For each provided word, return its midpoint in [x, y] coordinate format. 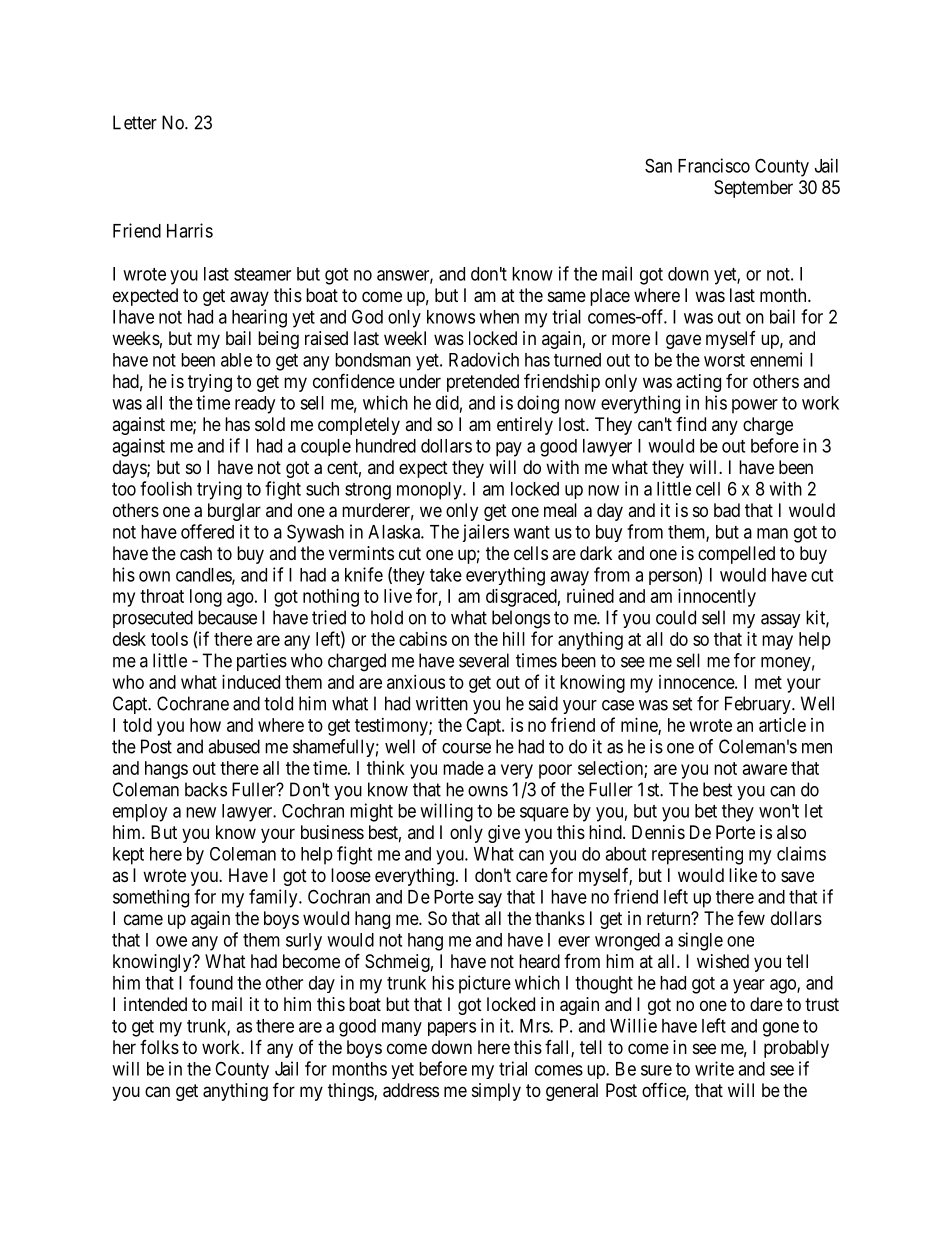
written [442, 703]
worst [724, 360]
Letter [135, 122]
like [743, 875]
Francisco [714, 165]
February [759, 705]
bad [727, 510]
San [658, 165]
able [236, 360]
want [532, 532]
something [151, 898]
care [532, 876]
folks [159, 1047]
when [499, 317]
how [205, 725]
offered [207, 531]
